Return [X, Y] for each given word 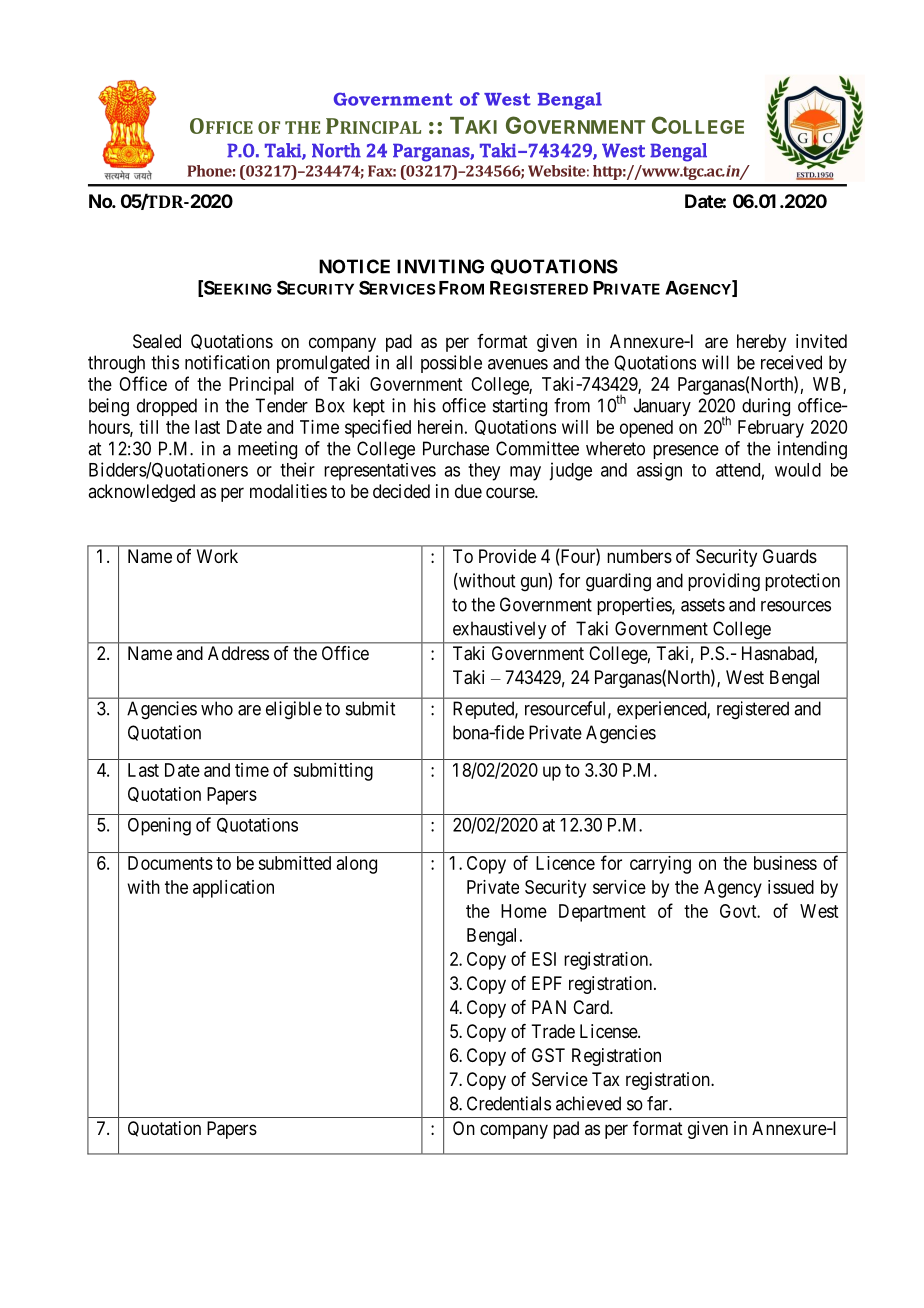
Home [524, 911]
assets [703, 605]
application [233, 889]
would [798, 470]
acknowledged [141, 493]
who [217, 708]
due [468, 491]
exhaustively [499, 630]
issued [791, 887]
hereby [761, 343]
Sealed [157, 341]
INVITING [440, 266]
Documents [170, 863]
